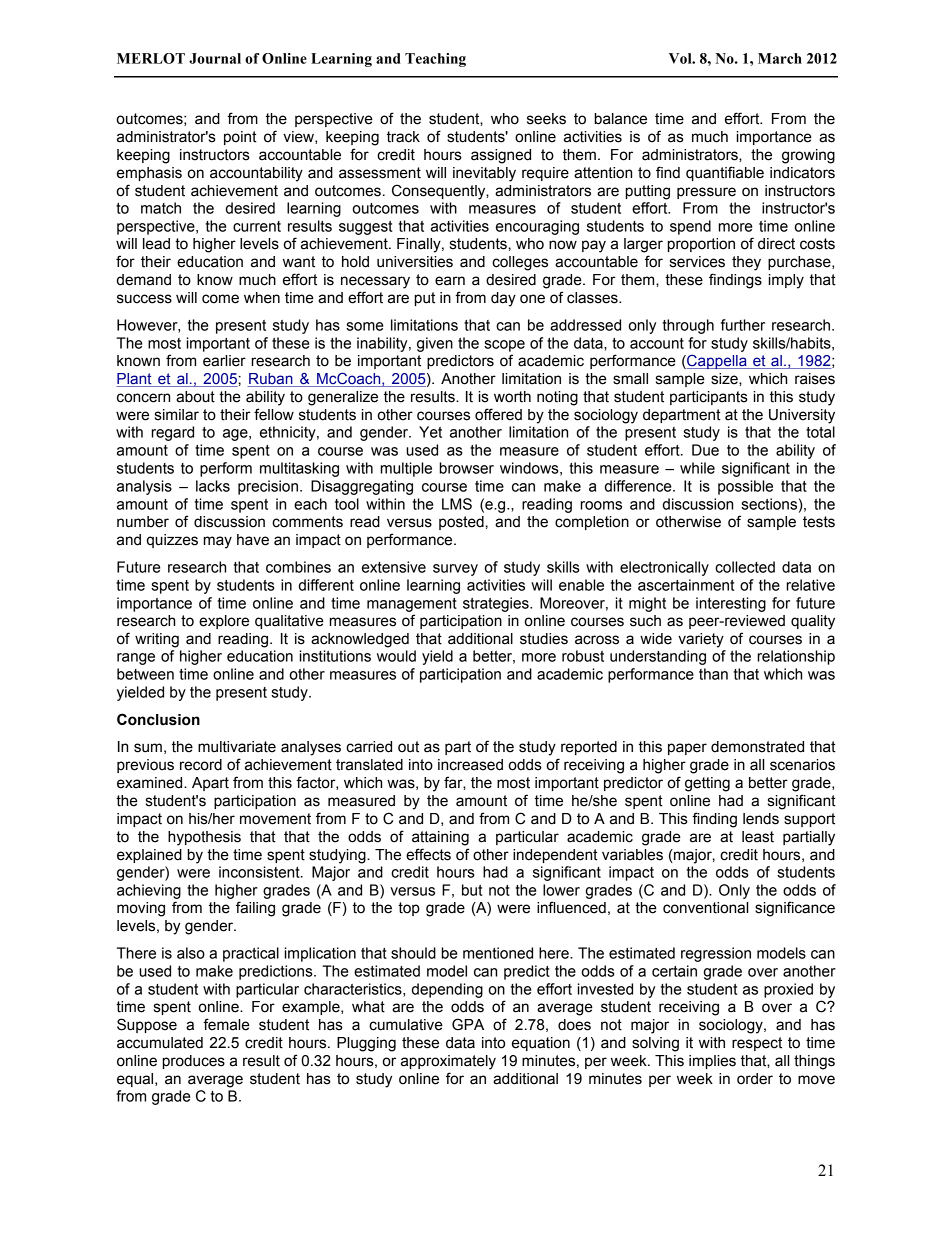  I want to click on than, so click(713, 674).
